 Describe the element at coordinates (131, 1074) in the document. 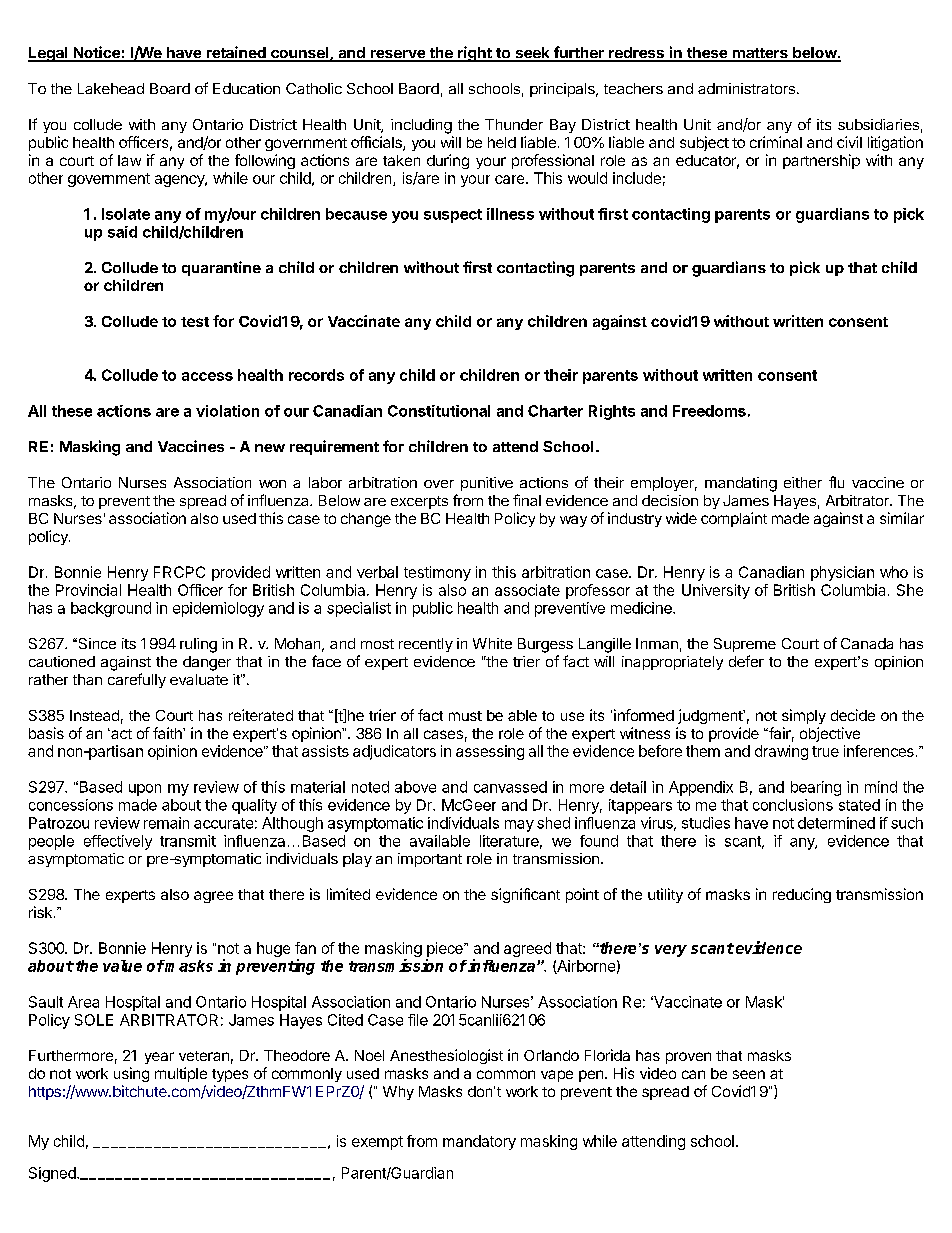

I see `using` at that location.
